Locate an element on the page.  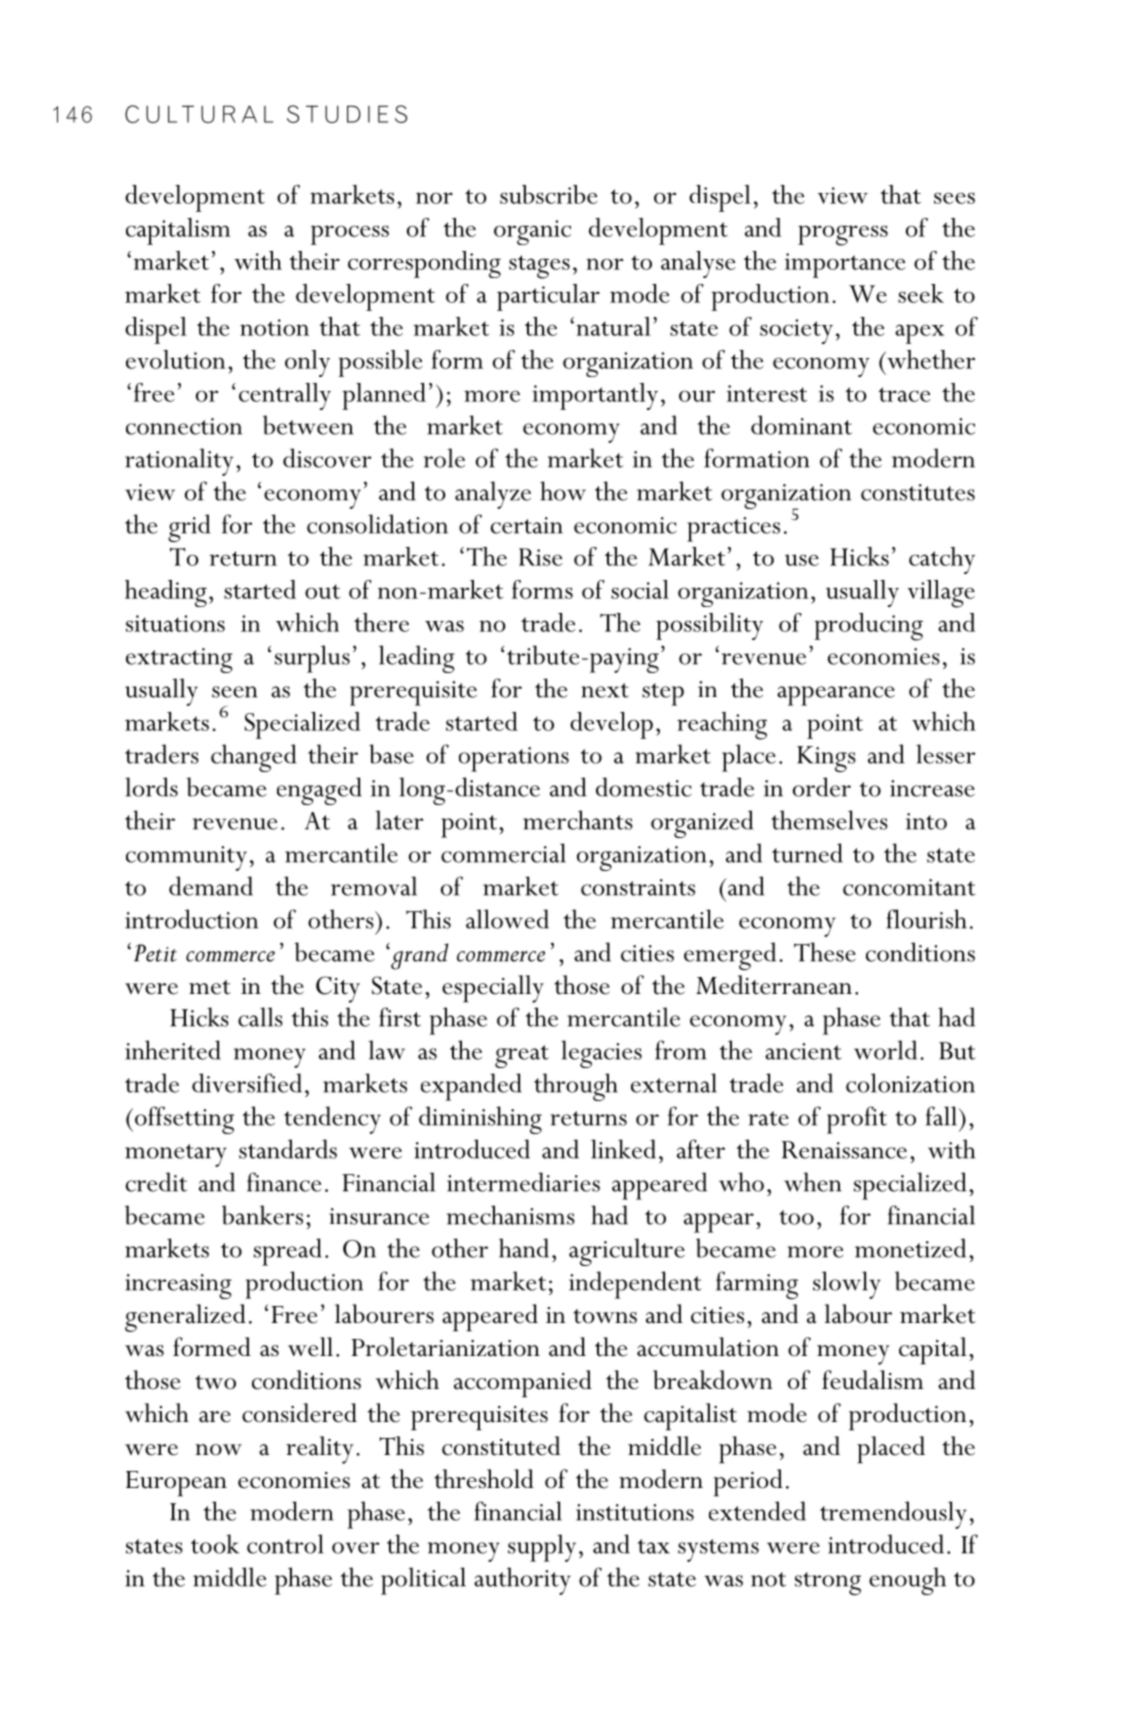
use is located at coordinates (802, 560).
